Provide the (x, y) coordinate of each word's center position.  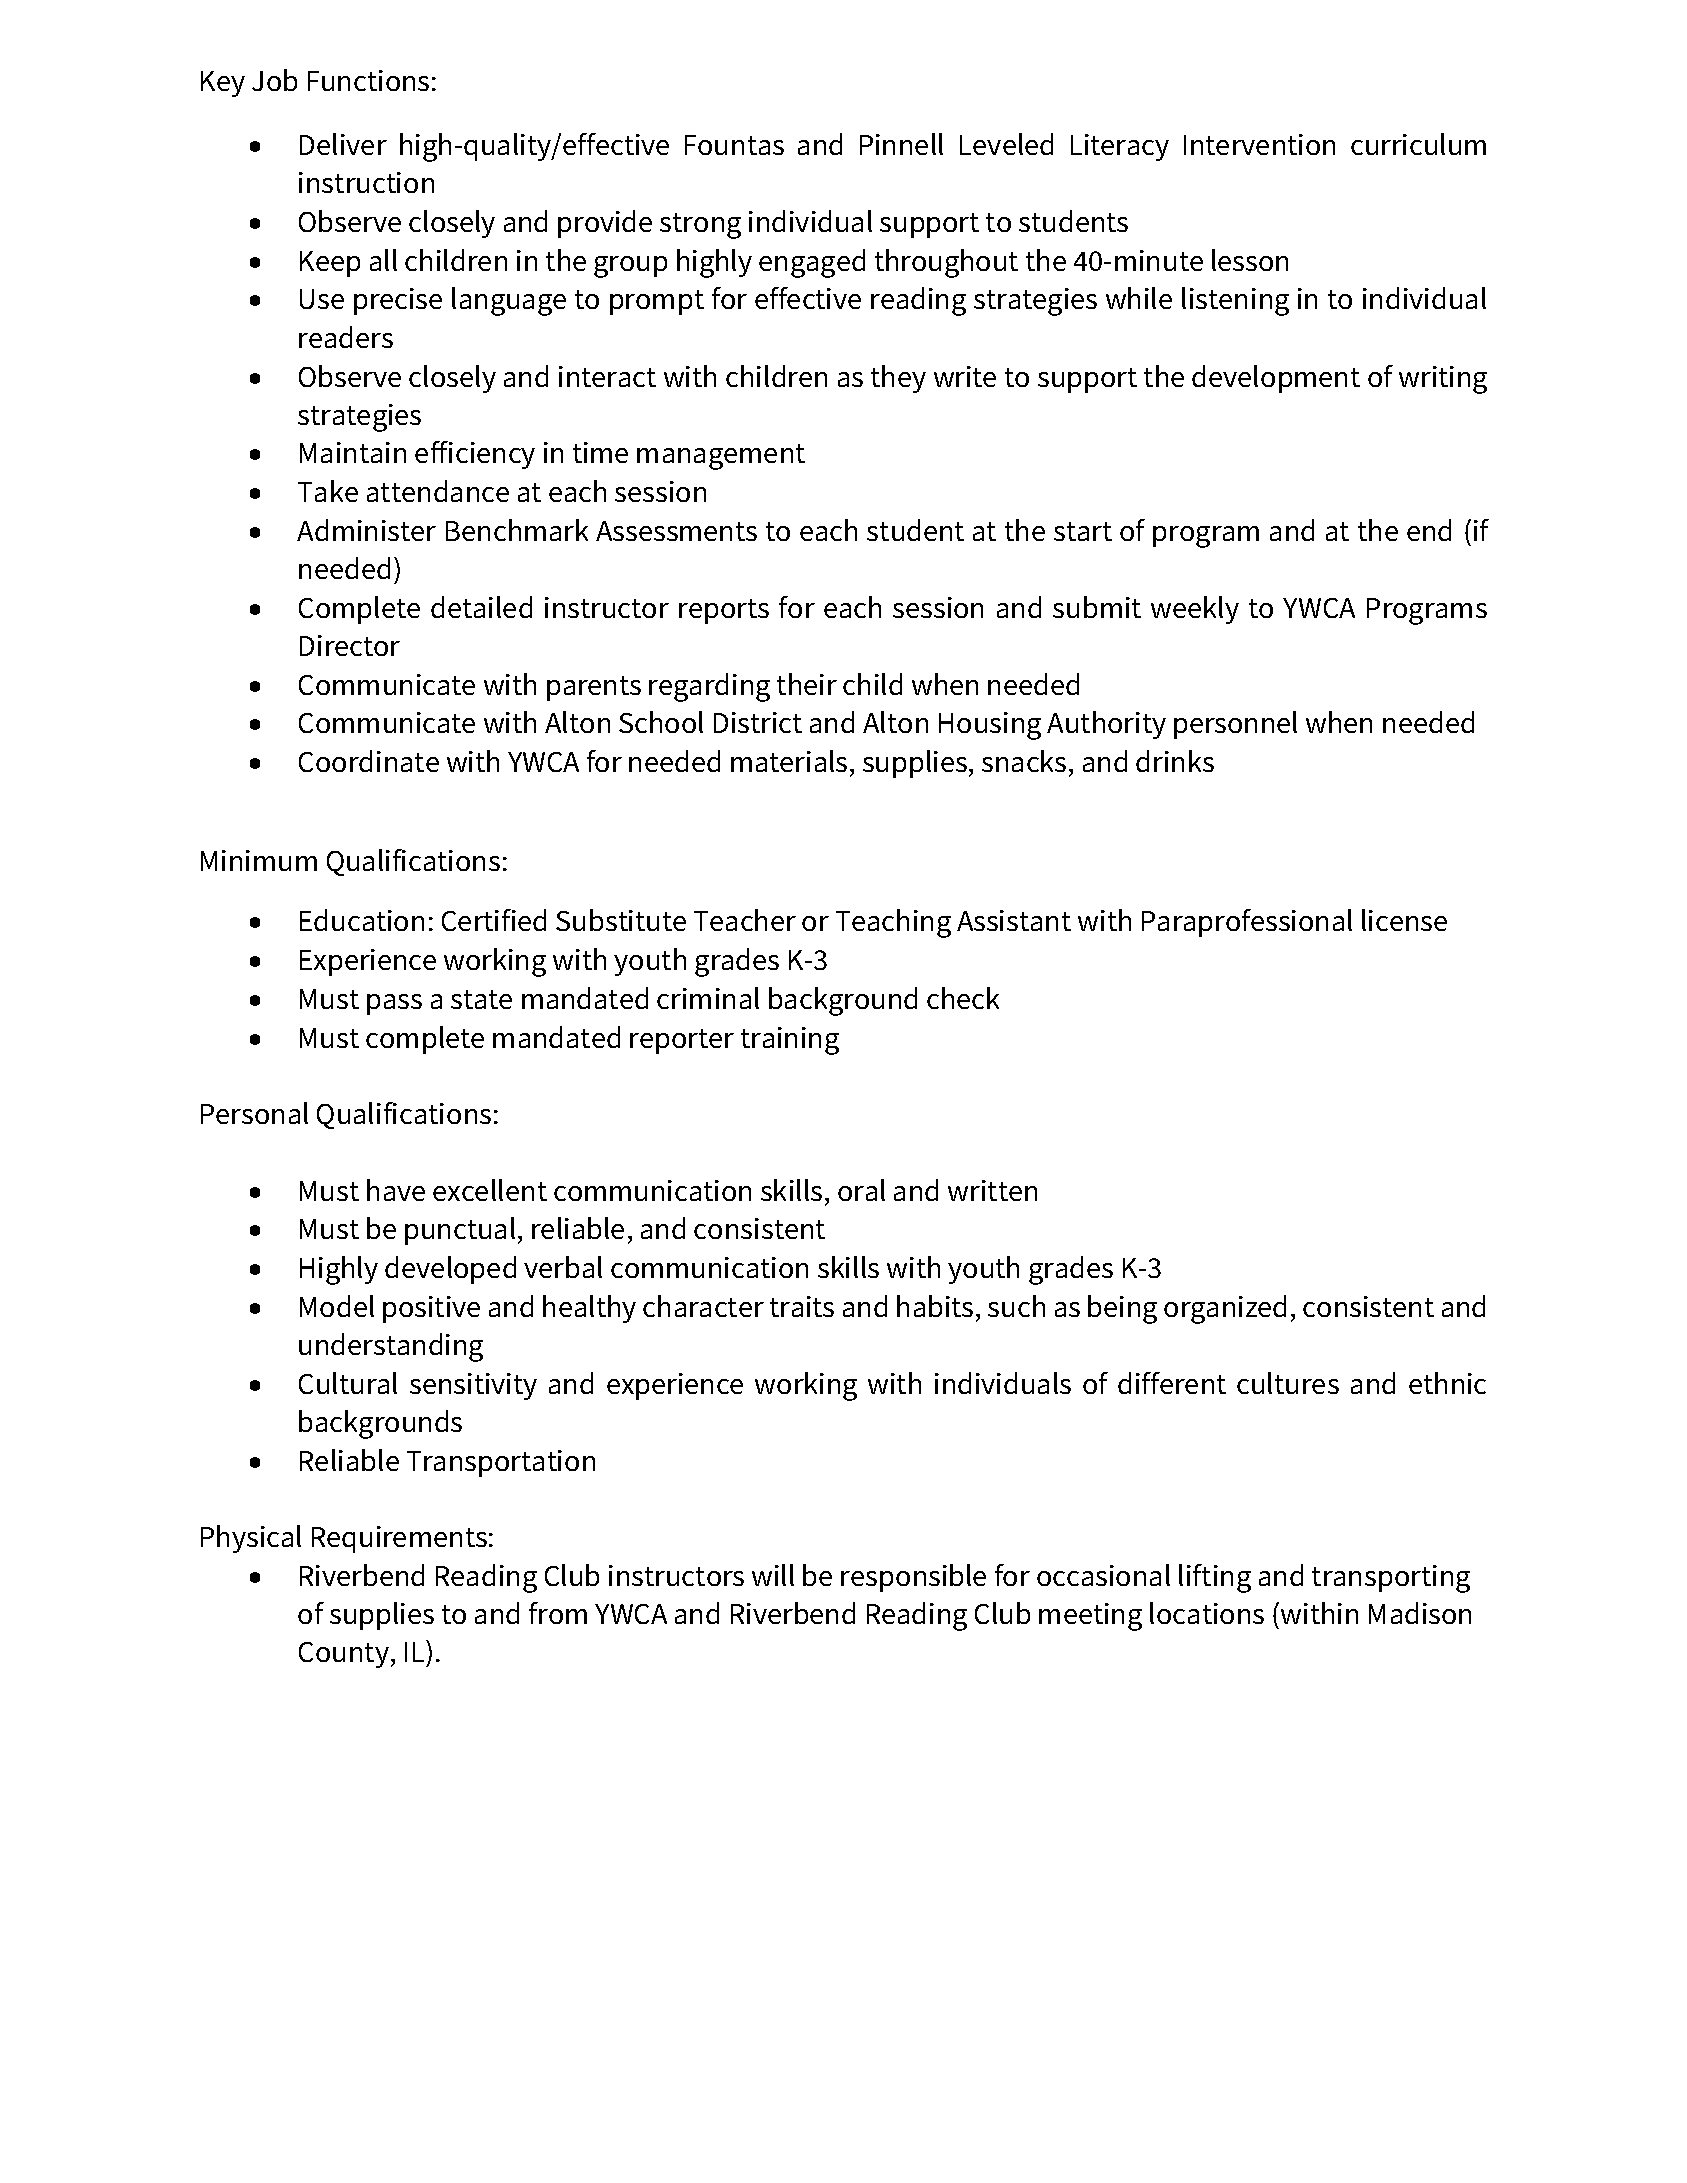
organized (1225, 1309)
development (1276, 379)
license (1404, 920)
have (396, 1190)
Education (362, 920)
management (721, 457)
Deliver (343, 144)
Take (328, 491)
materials (789, 761)
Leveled (1006, 144)
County (344, 1655)
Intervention (1259, 144)
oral (861, 1190)
